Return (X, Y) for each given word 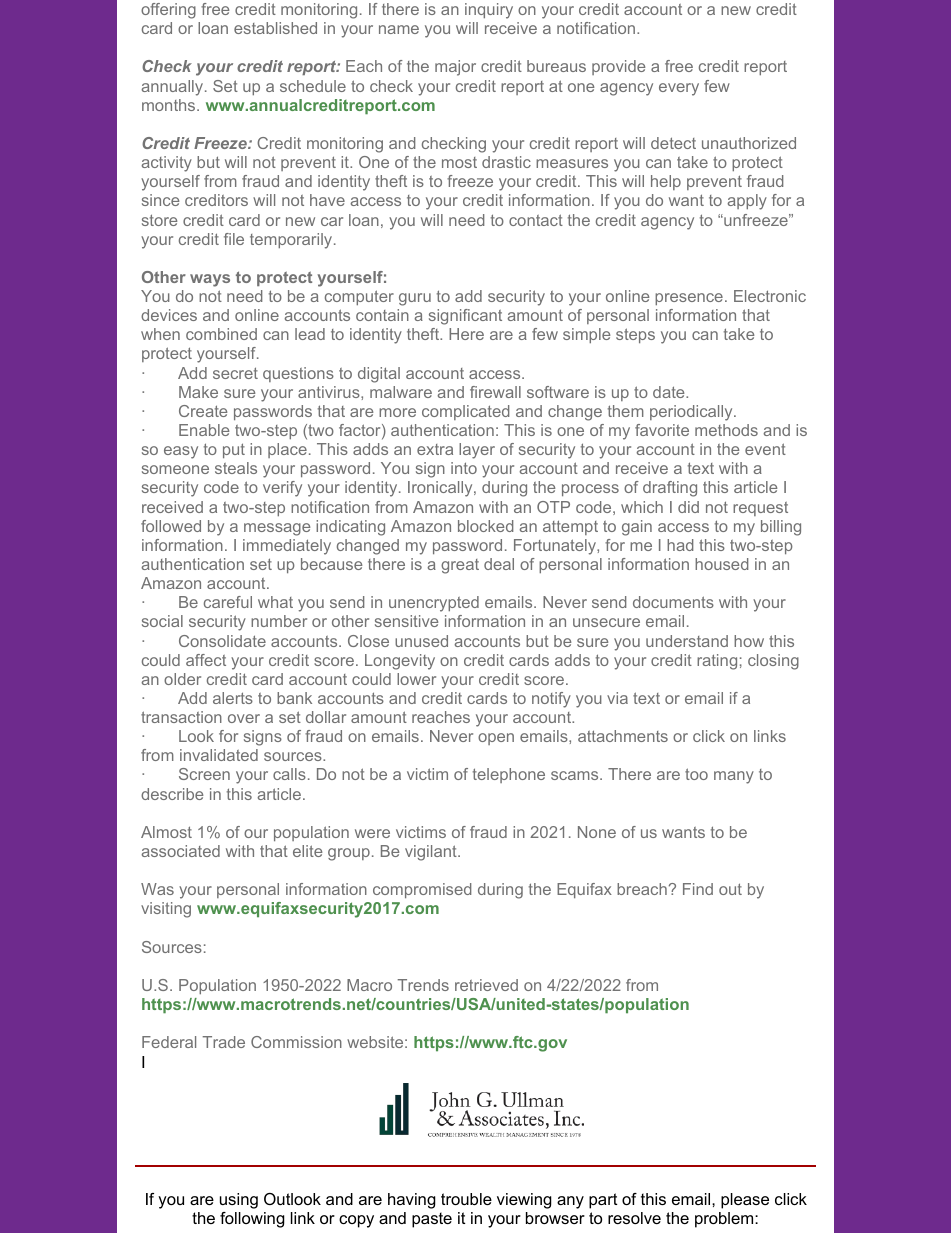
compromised (422, 890)
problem (725, 1220)
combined (221, 334)
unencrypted (434, 604)
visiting (166, 910)
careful (228, 602)
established (275, 28)
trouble (466, 1199)
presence (689, 299)
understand (687, 641)
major (455, 68)
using (239, 1201)
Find (698, 889)
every (679, 89)
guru (415, 299)
